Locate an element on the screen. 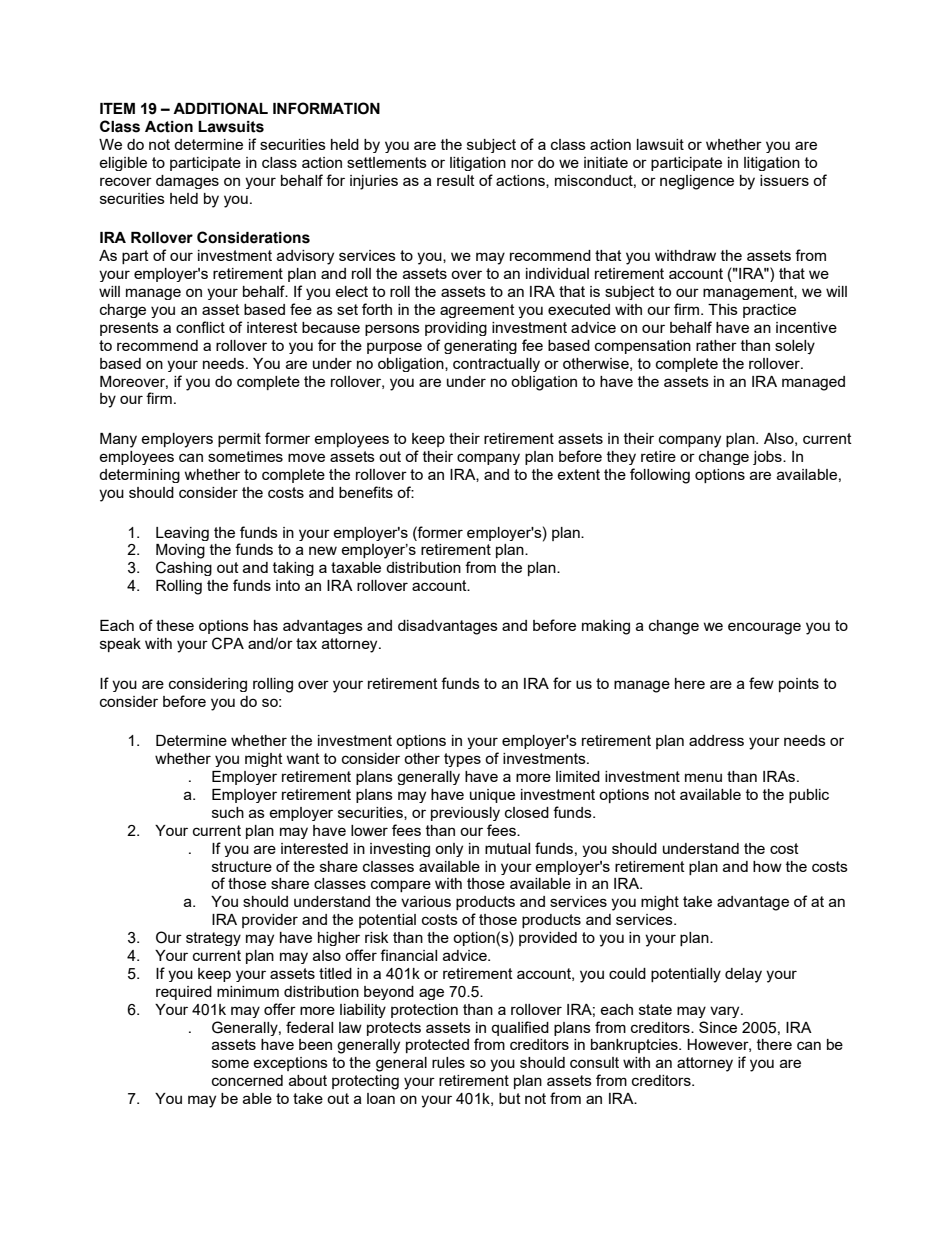  result is located at coordinates (456, 180).
